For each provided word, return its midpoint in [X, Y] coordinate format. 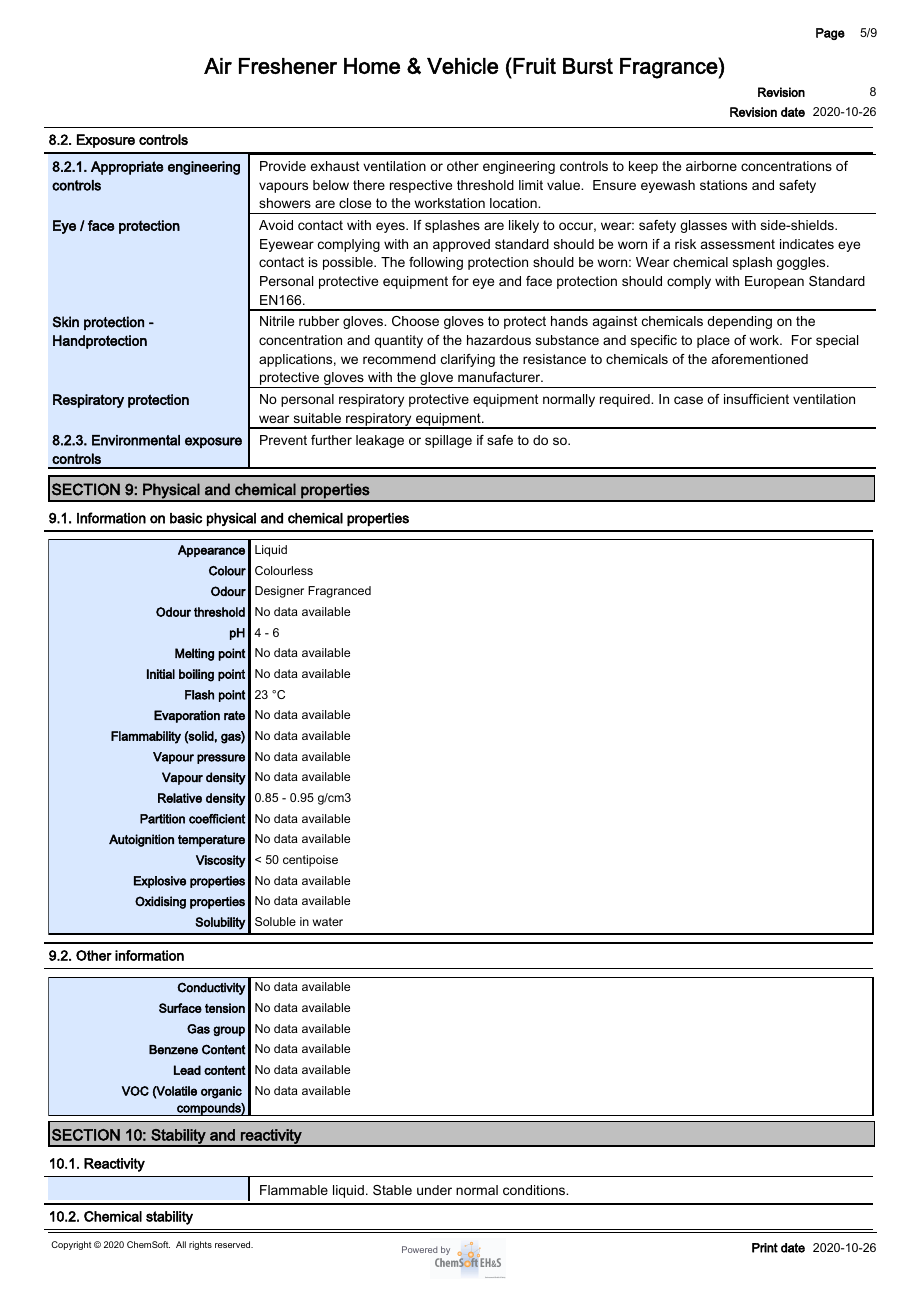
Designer [279, 592]
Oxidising [160, 902]
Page [830, 34]
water [328, 921]
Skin [66, 322]
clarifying [468, 360]
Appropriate [127, 168]
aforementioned [760, 359]
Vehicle [462, 66]
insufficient [756, 399]
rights [200, 1245]
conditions [535, 1190]
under [434, 1190]
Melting [194, 654]
